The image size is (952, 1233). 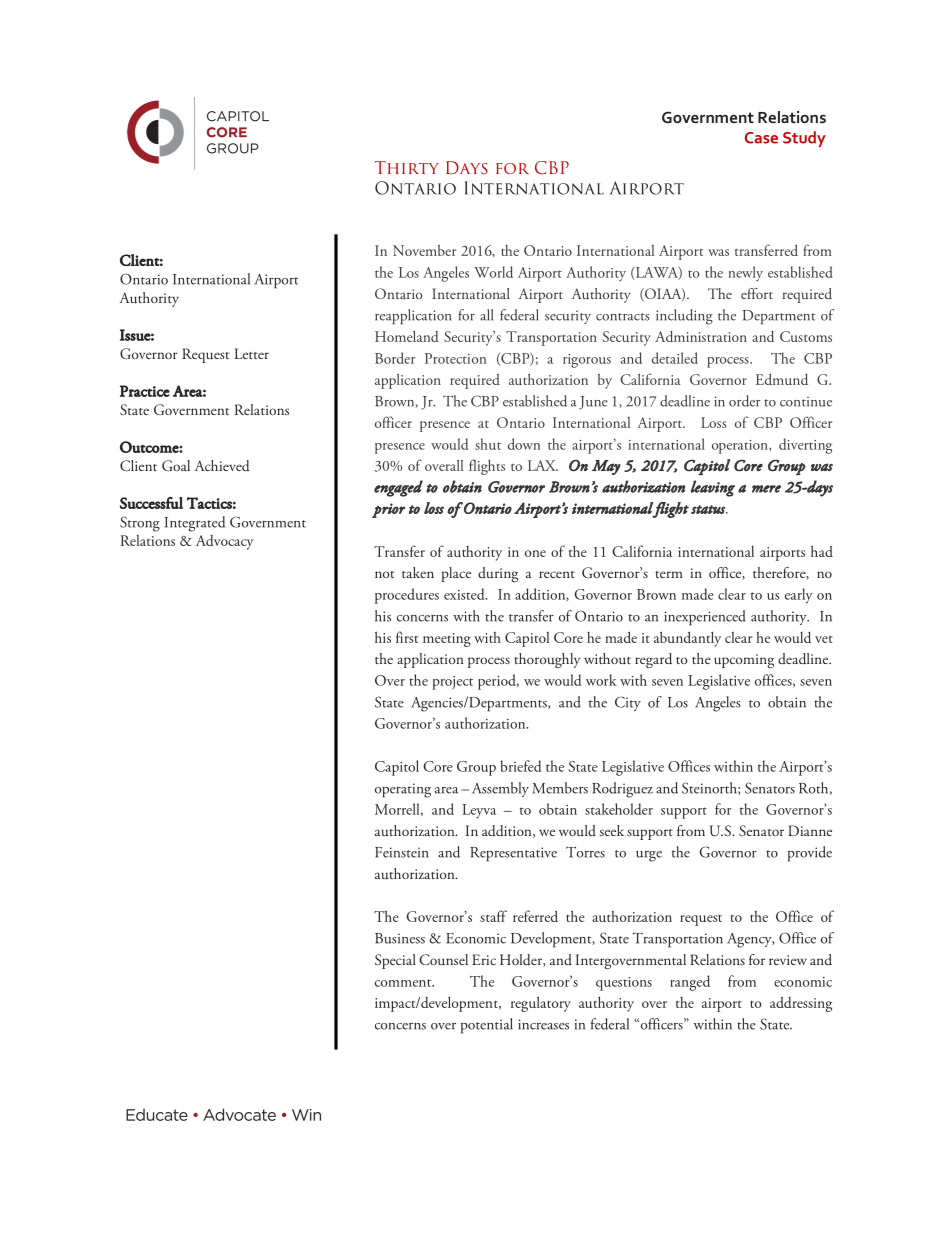 I want to click on Administration, so click(x=701, y=336).
